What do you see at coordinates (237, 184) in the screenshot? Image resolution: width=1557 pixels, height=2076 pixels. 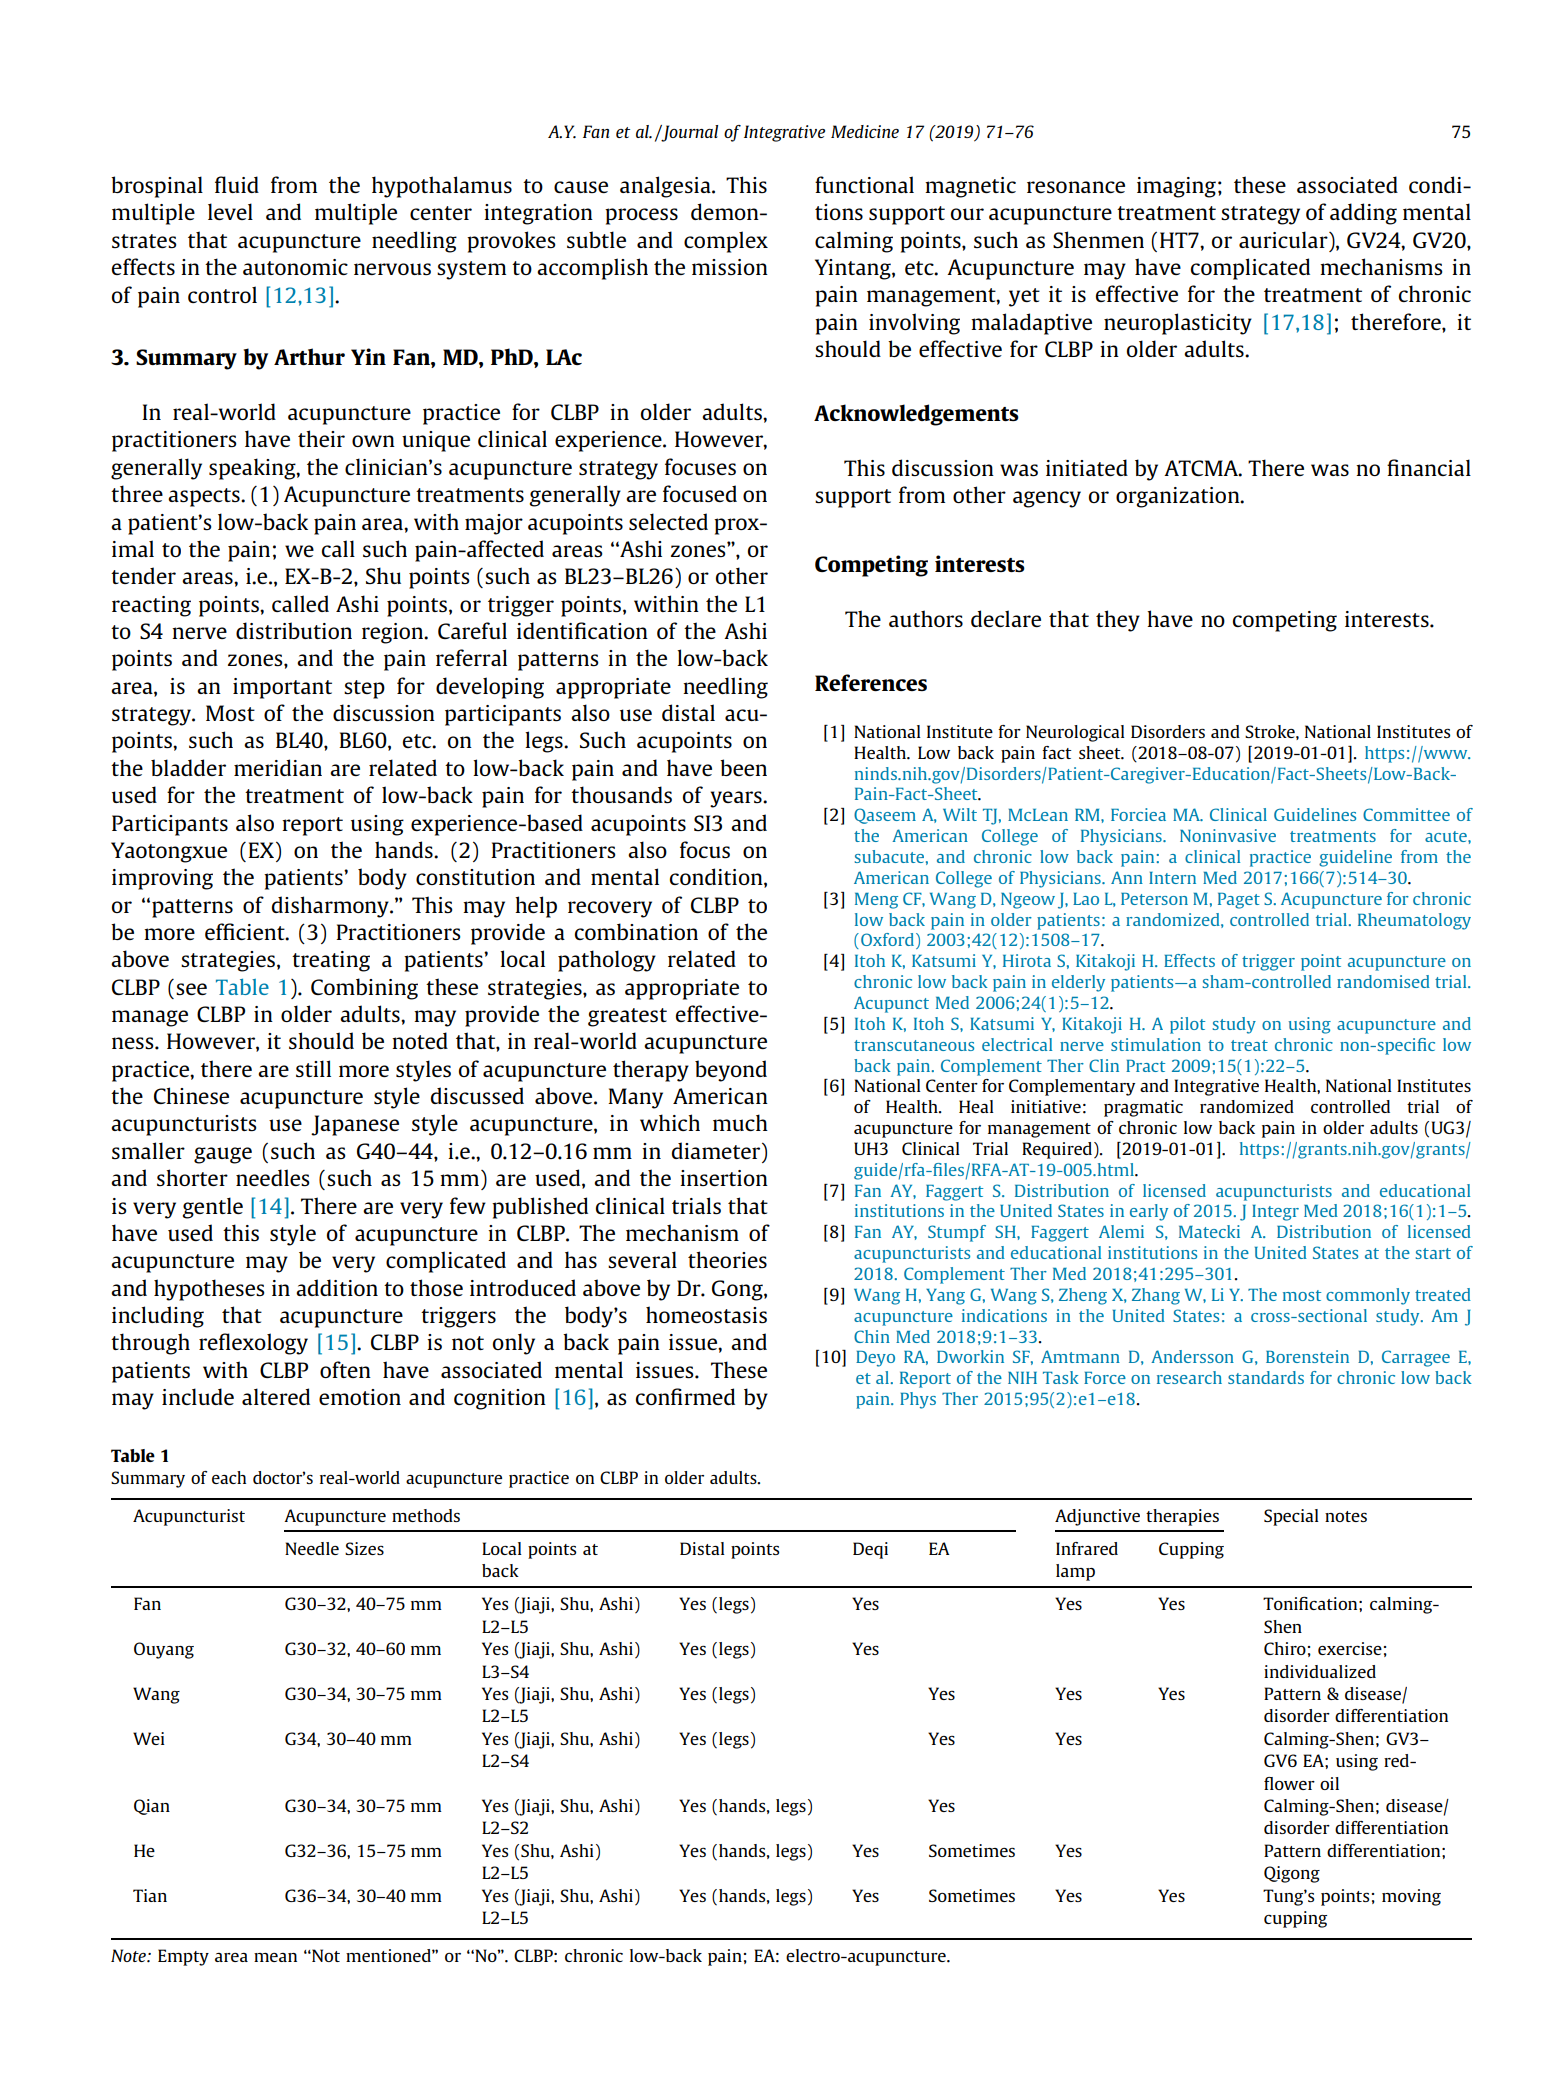 I see `fluid` at bounding box center [237, 184].
